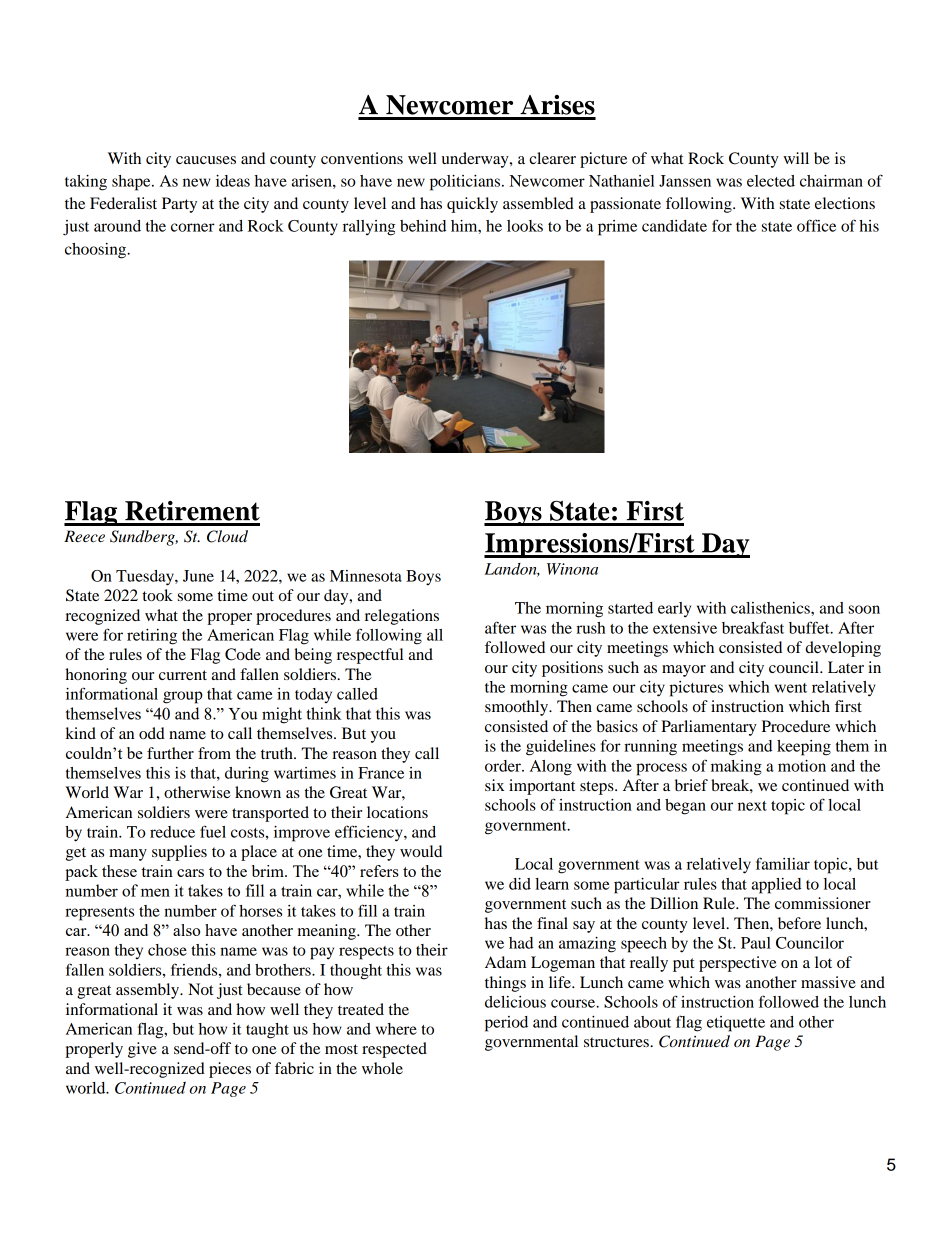 This image has height=1233, width=952. I want to click on politicians, so click(466, 183).
